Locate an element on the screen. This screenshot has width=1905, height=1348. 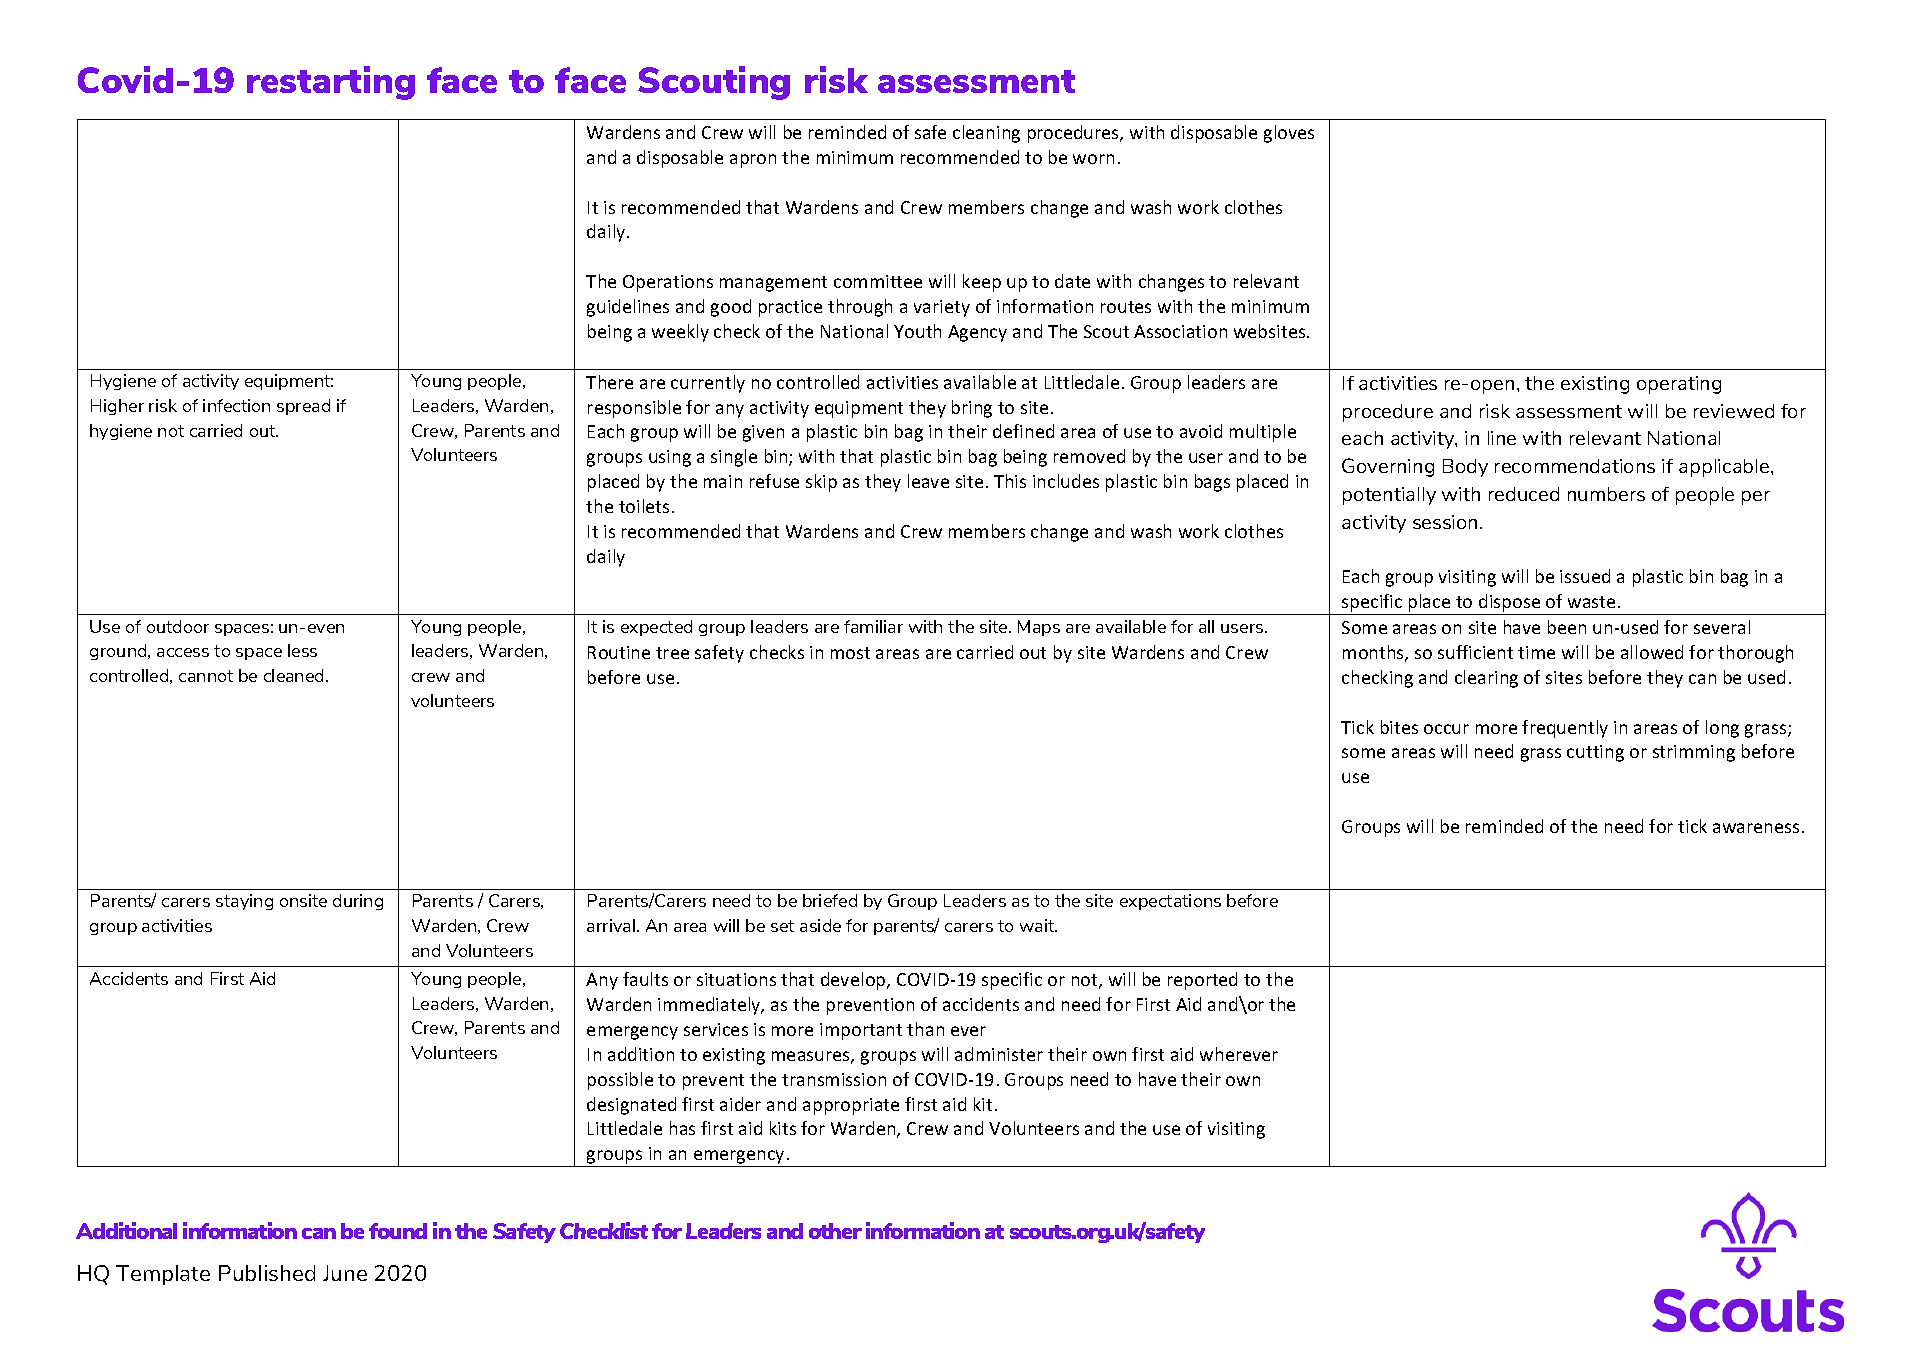
issued is located at coordinates (1585, 576).
